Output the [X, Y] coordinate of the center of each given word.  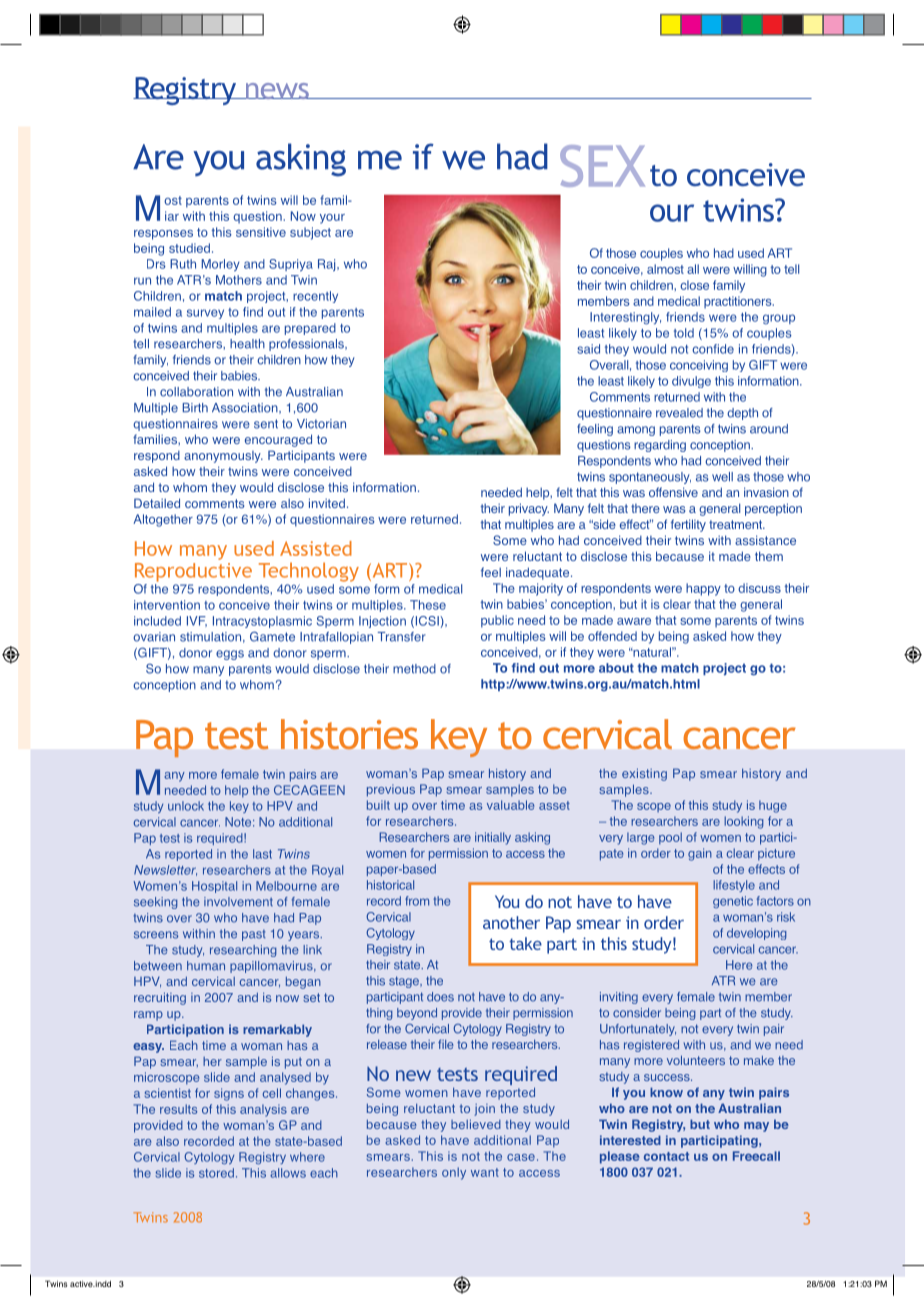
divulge [691, 382]
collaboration [196, 392]
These [428, 605]
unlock [186, 806]
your [332, 219]
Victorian [321, 424]
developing [757, 934]
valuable [510, 805]
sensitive [261, 232]
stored [216, 1173]
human [206, 966]
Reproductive [193, 572]
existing [644, 774]
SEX [602, 166]
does [440, 997]
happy [703, 589]
